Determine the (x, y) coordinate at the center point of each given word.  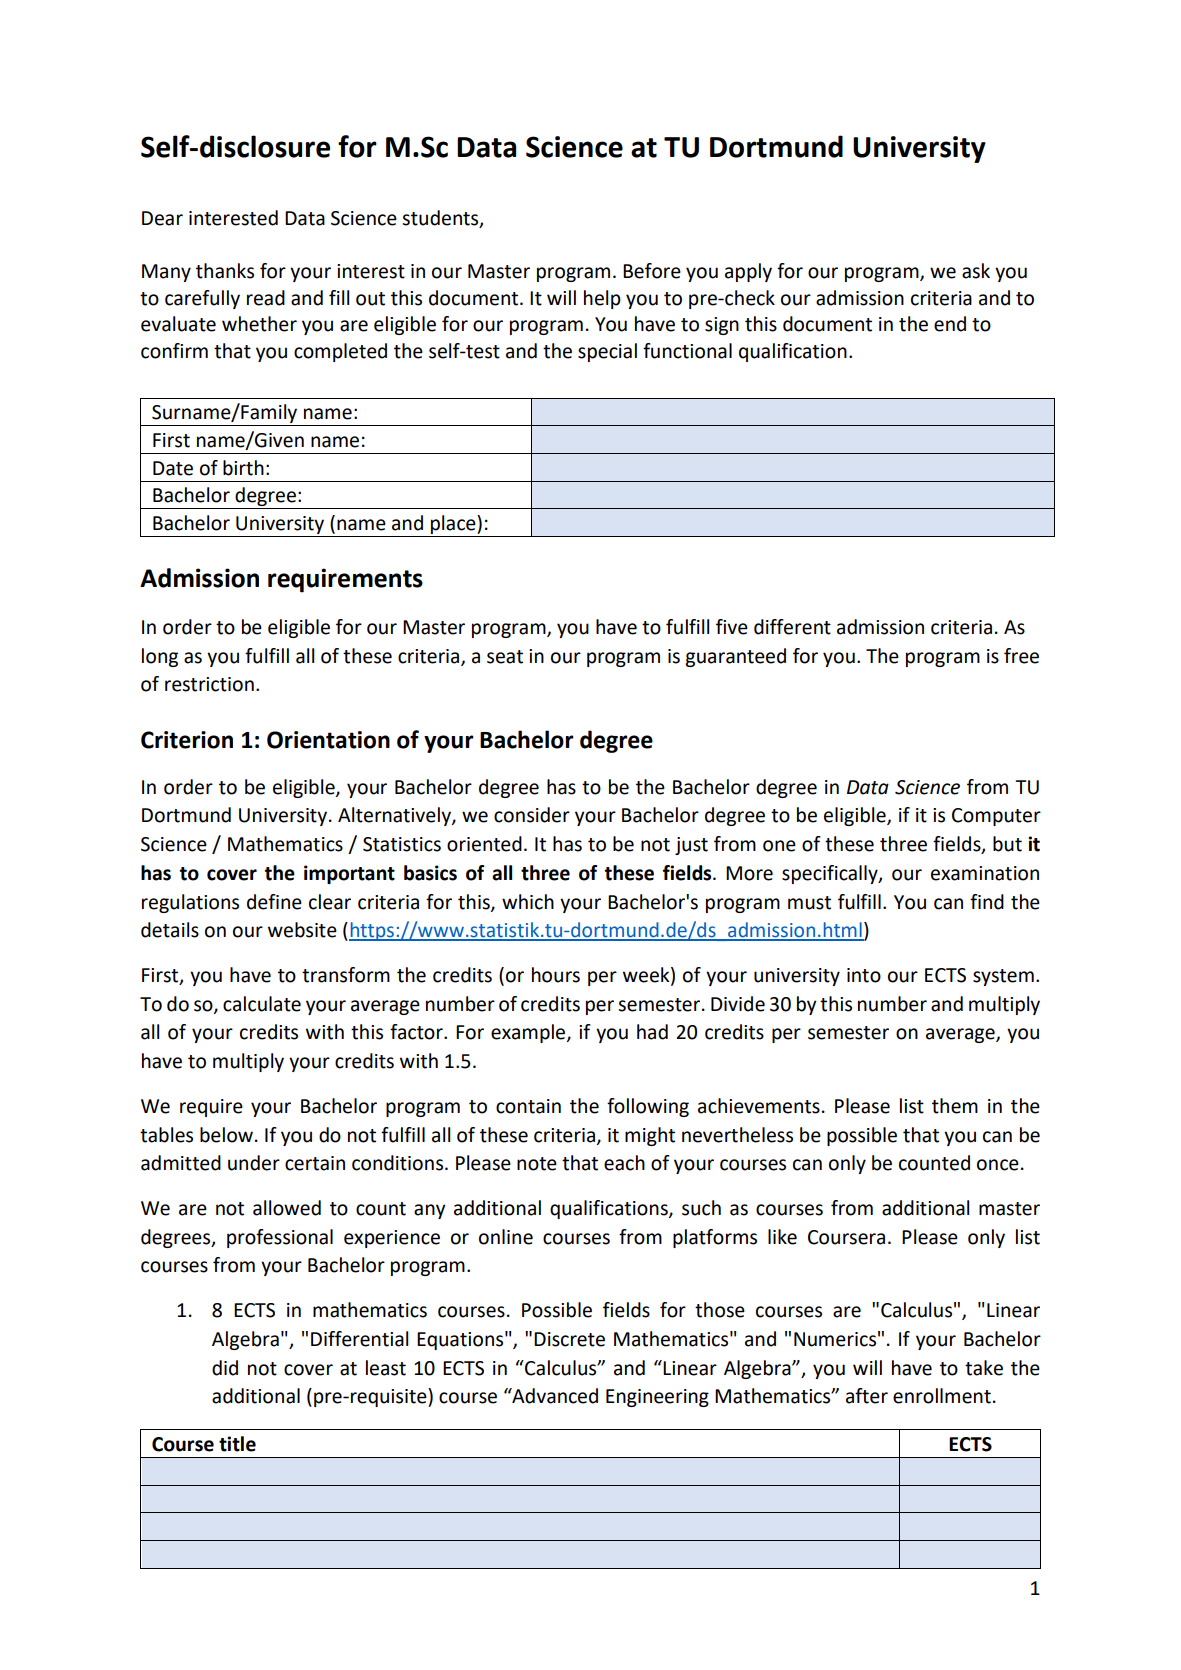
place (454, 524)
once (998, 1165)
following (648, 1107)
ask (976, 271)
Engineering (657, 1398)
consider (532, 815)
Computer (996, 817)
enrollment (942, 1396)
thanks (225, 271)
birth (243, 468)
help (602, 299)
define (274, 902)
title (237, 1444)
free (1021, 656)
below (226, 1135)
